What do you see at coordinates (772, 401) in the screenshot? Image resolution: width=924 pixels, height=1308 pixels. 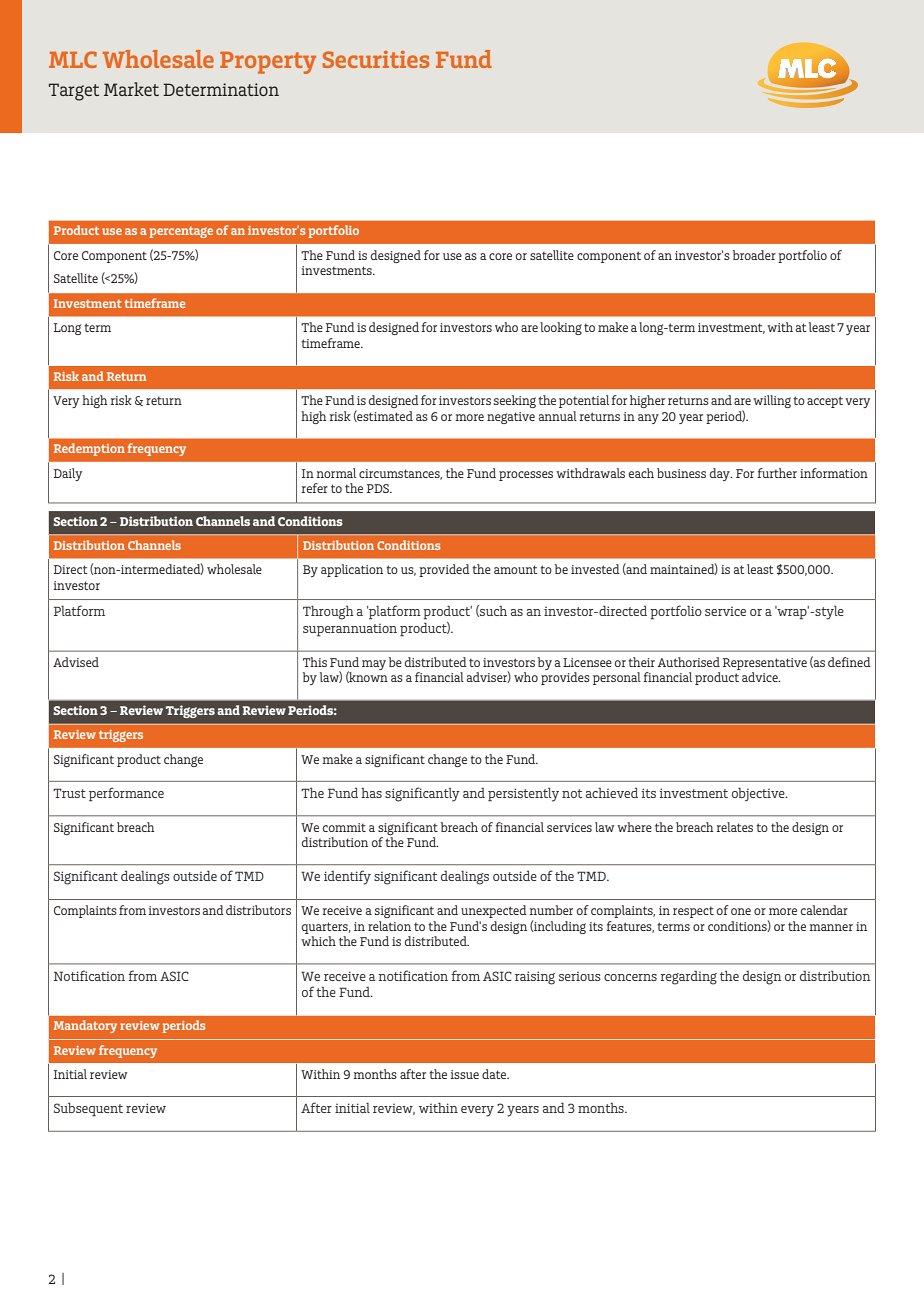 I see `willing` at bounding box center [772, 401].
